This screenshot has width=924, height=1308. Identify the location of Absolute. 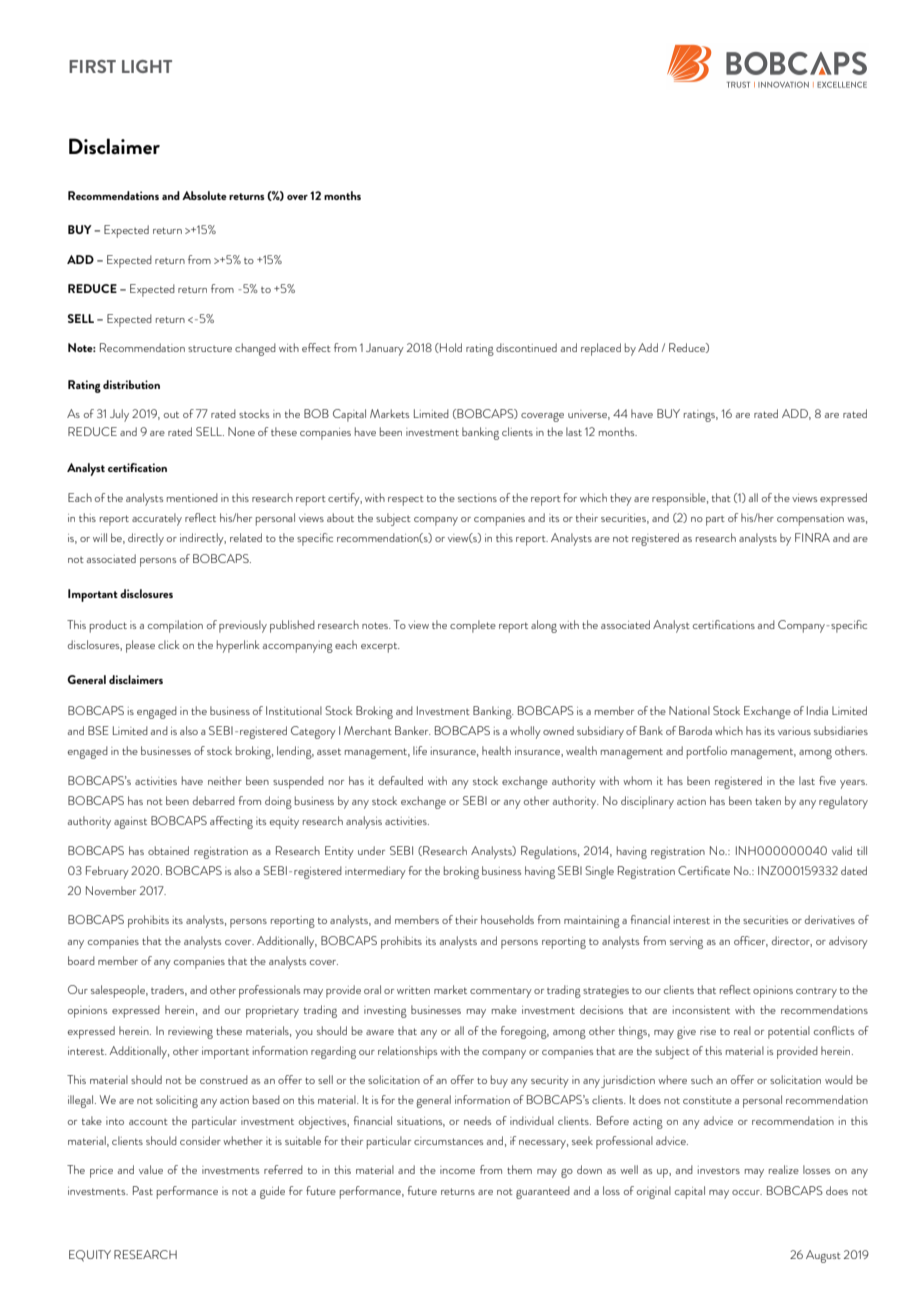
(204, 195).
